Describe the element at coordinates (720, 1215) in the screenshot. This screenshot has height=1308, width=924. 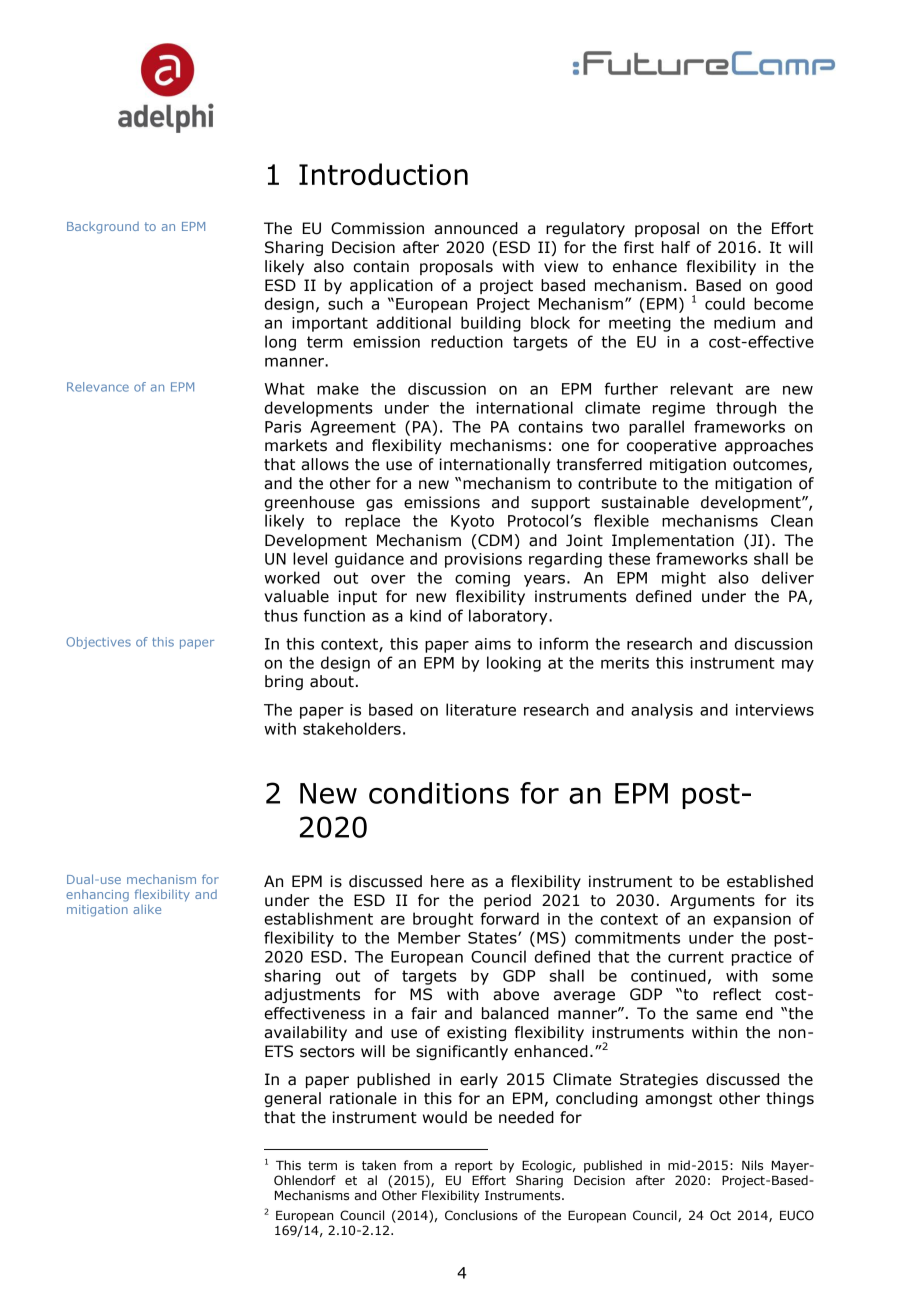
I see `Oct` at that location.
